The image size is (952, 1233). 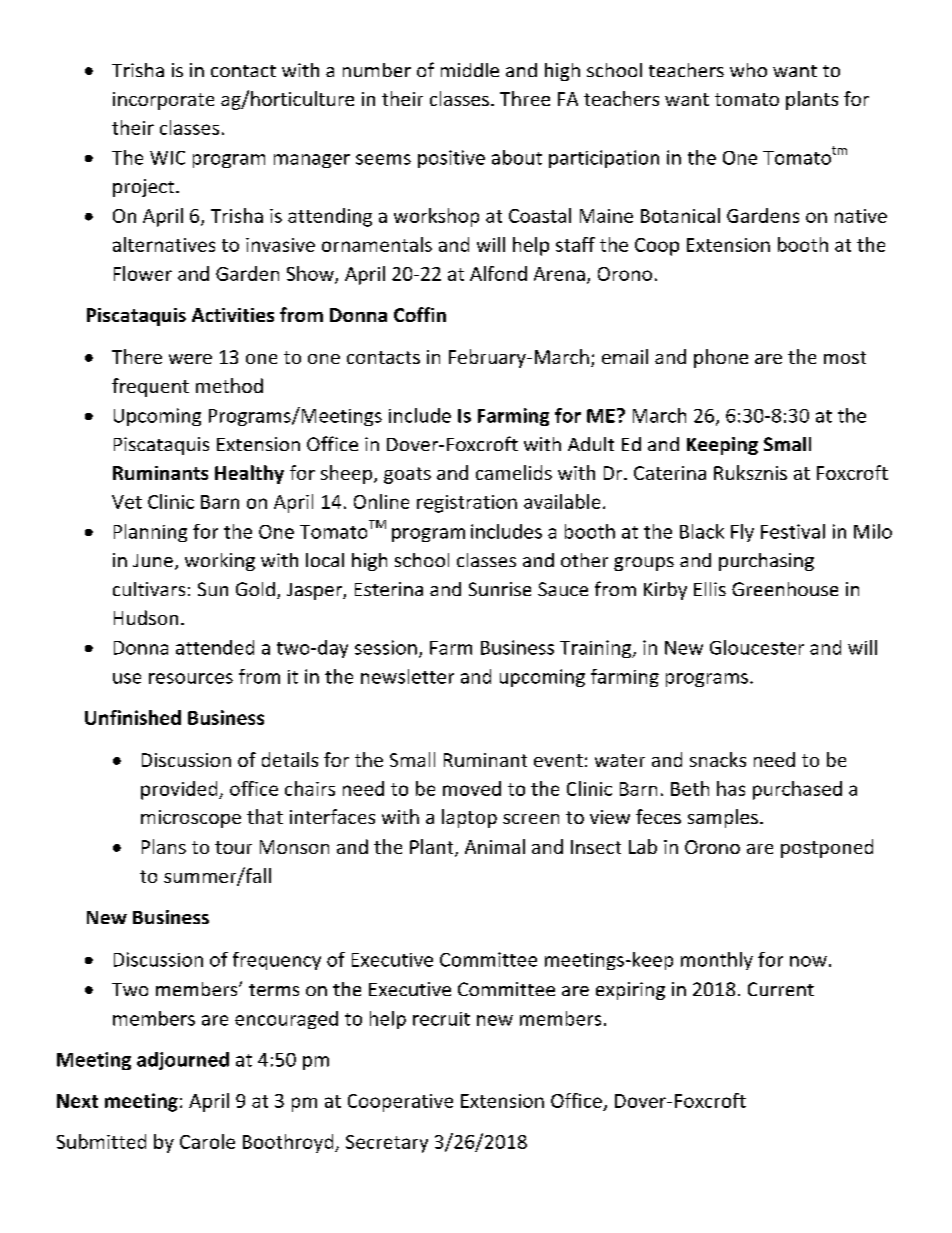 What do you see at coordinates (207, 1141) in the screenshot?
I see `Carole` at bounding box center [207, 1141].
